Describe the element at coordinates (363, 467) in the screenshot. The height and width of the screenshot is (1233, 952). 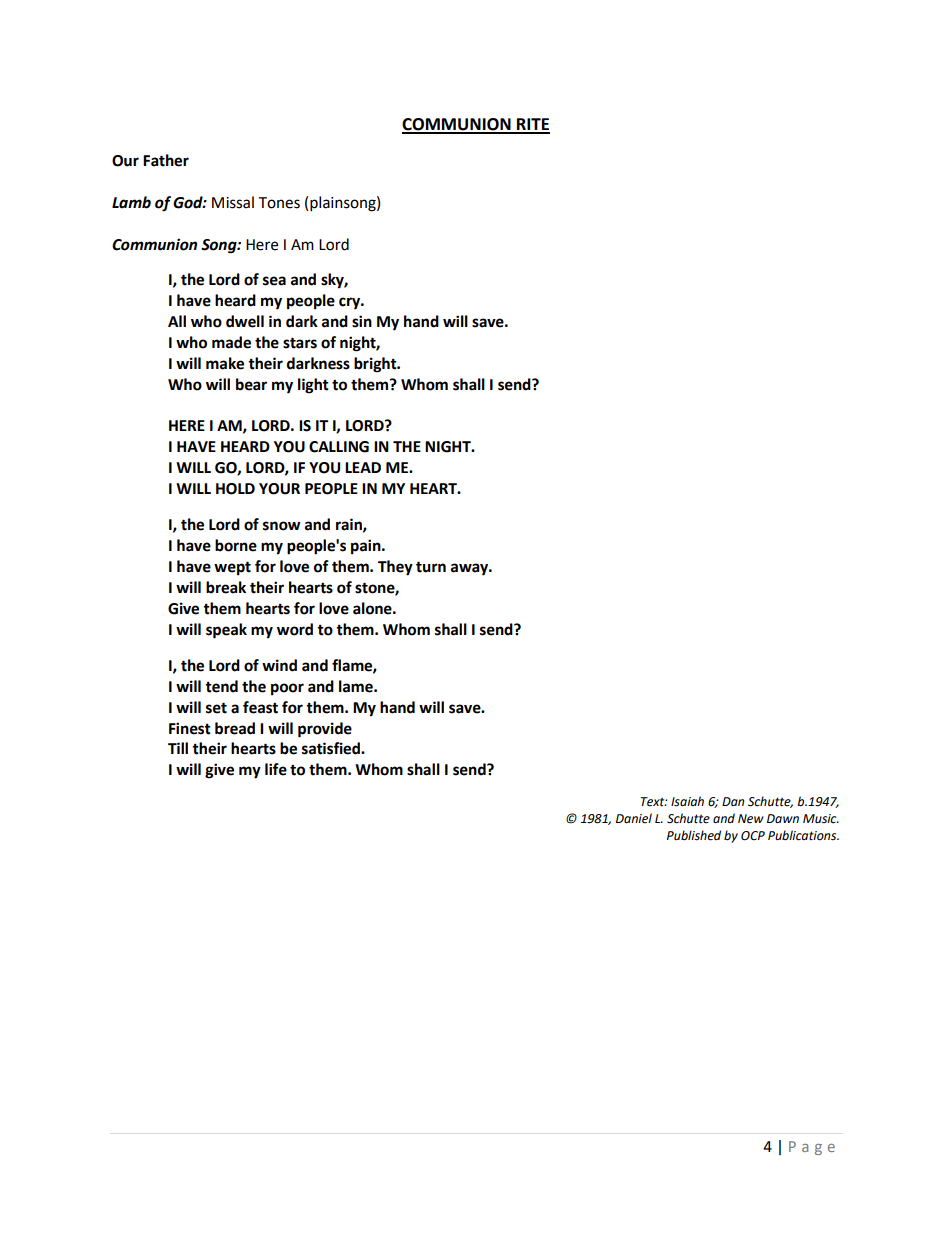
I see `LEAD` at that location.
